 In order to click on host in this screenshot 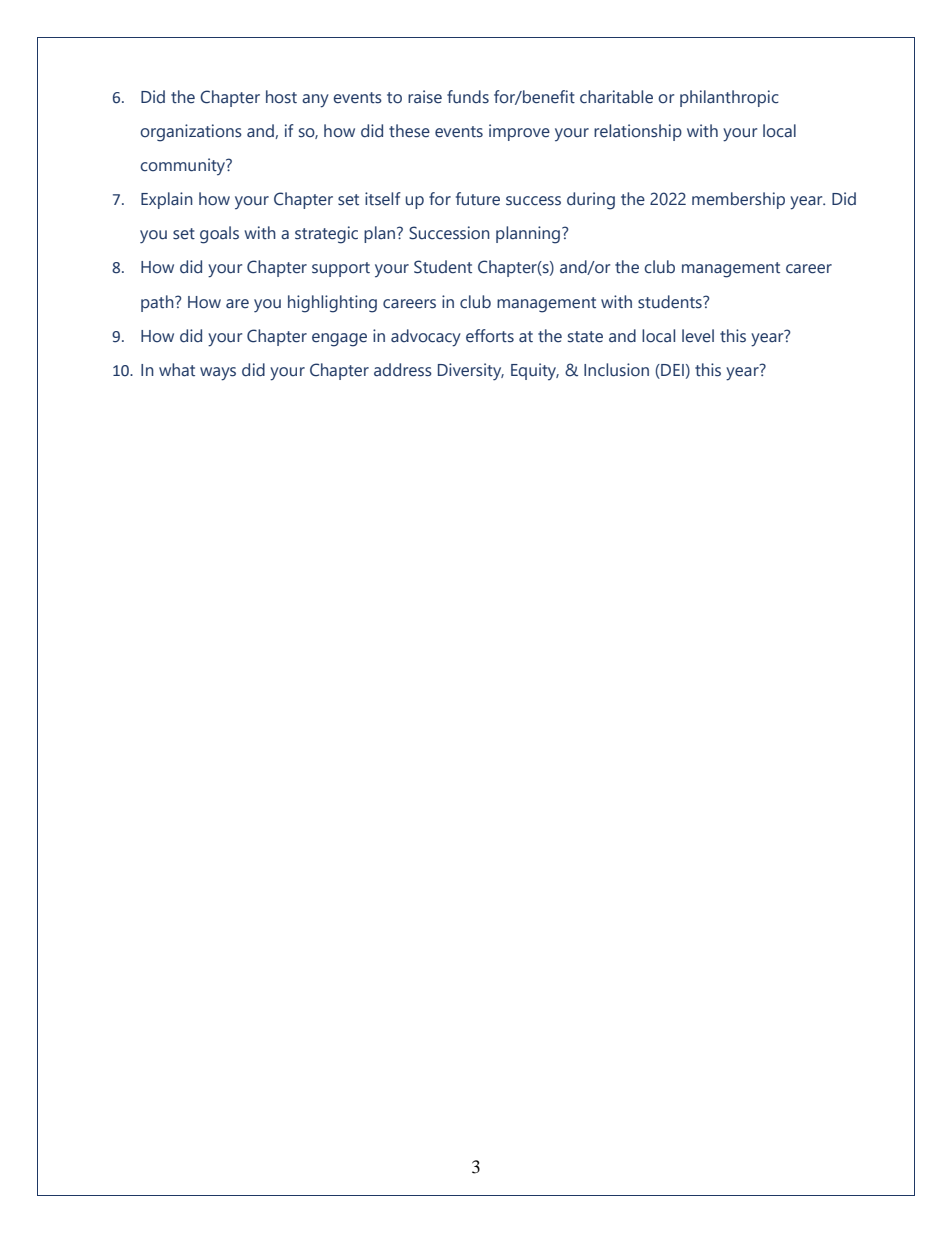, I will do `click(281, 97)`.
